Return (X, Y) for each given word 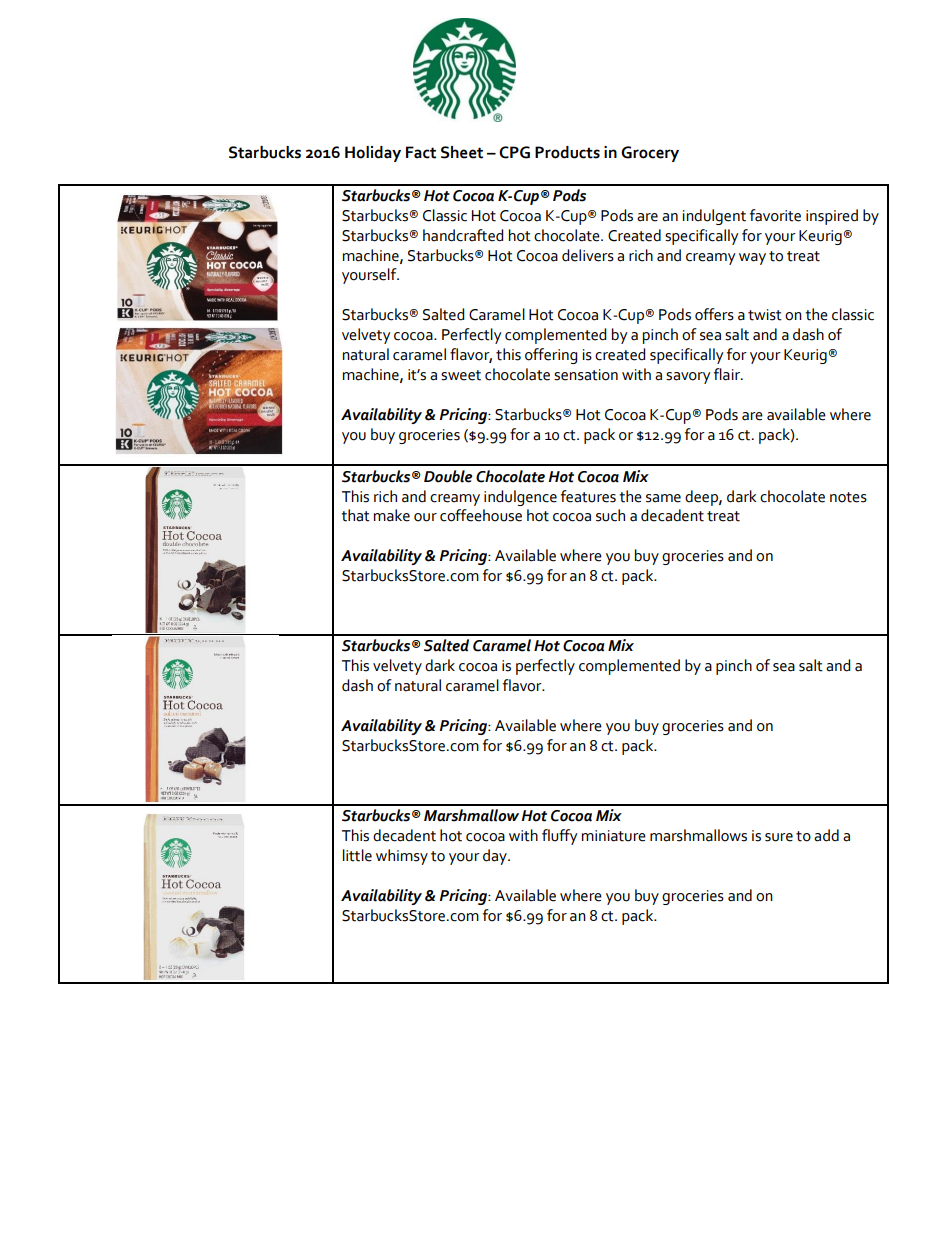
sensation (586, 375)
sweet (461, 375)
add (826, 835)
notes (848, 497)
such (610, 515)
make (392, 515)
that (355, 515)
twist (765, 315)
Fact (421, 152)
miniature (614, 836)
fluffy (560, 837)
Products (567, 152)
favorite (775, 215)
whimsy (402, 857)
